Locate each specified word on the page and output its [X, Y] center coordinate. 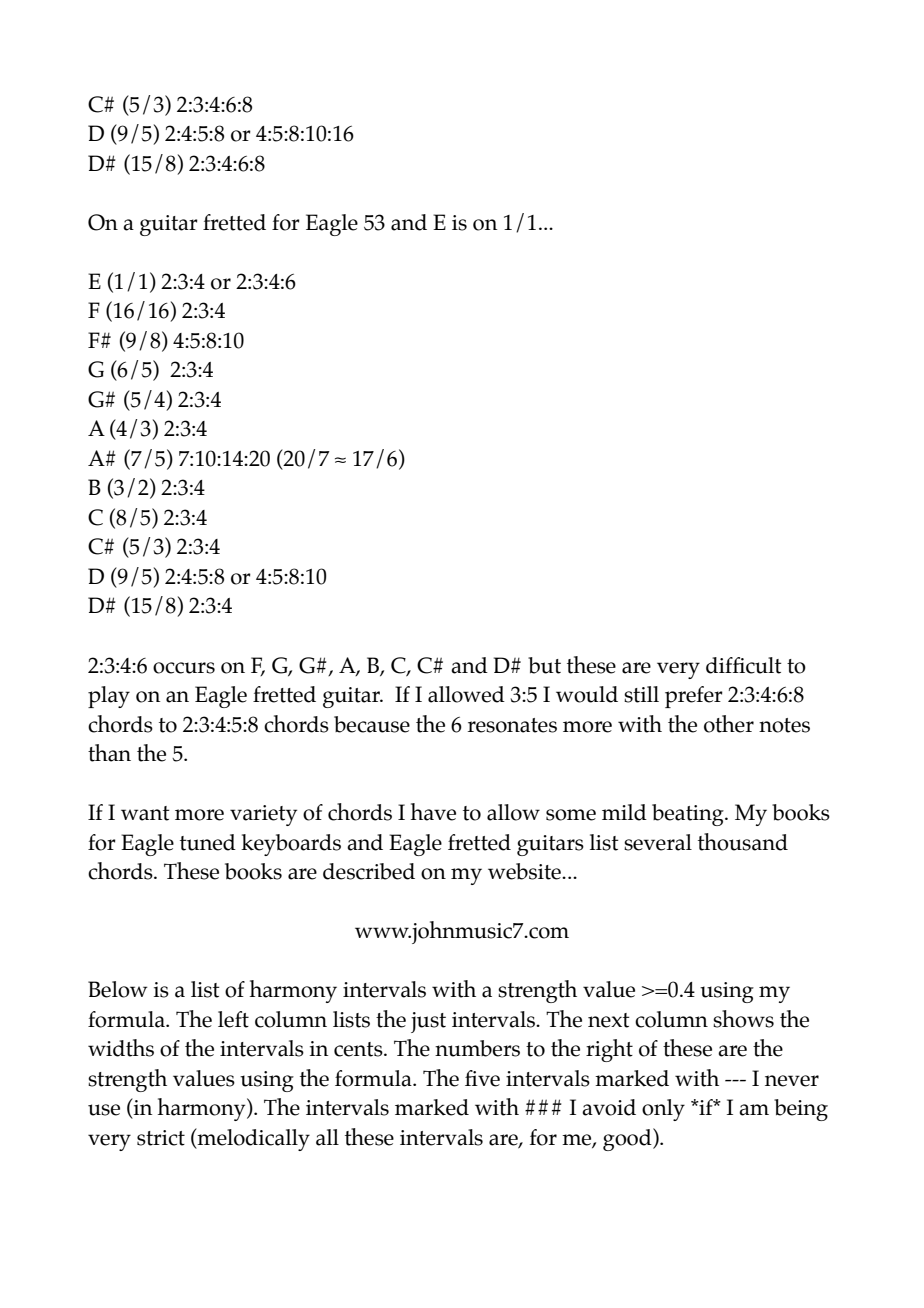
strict [161, 1138]
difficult [744, 665]
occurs [184, 668]
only [663, 1110]
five [482, 1078]
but [544, 665]
